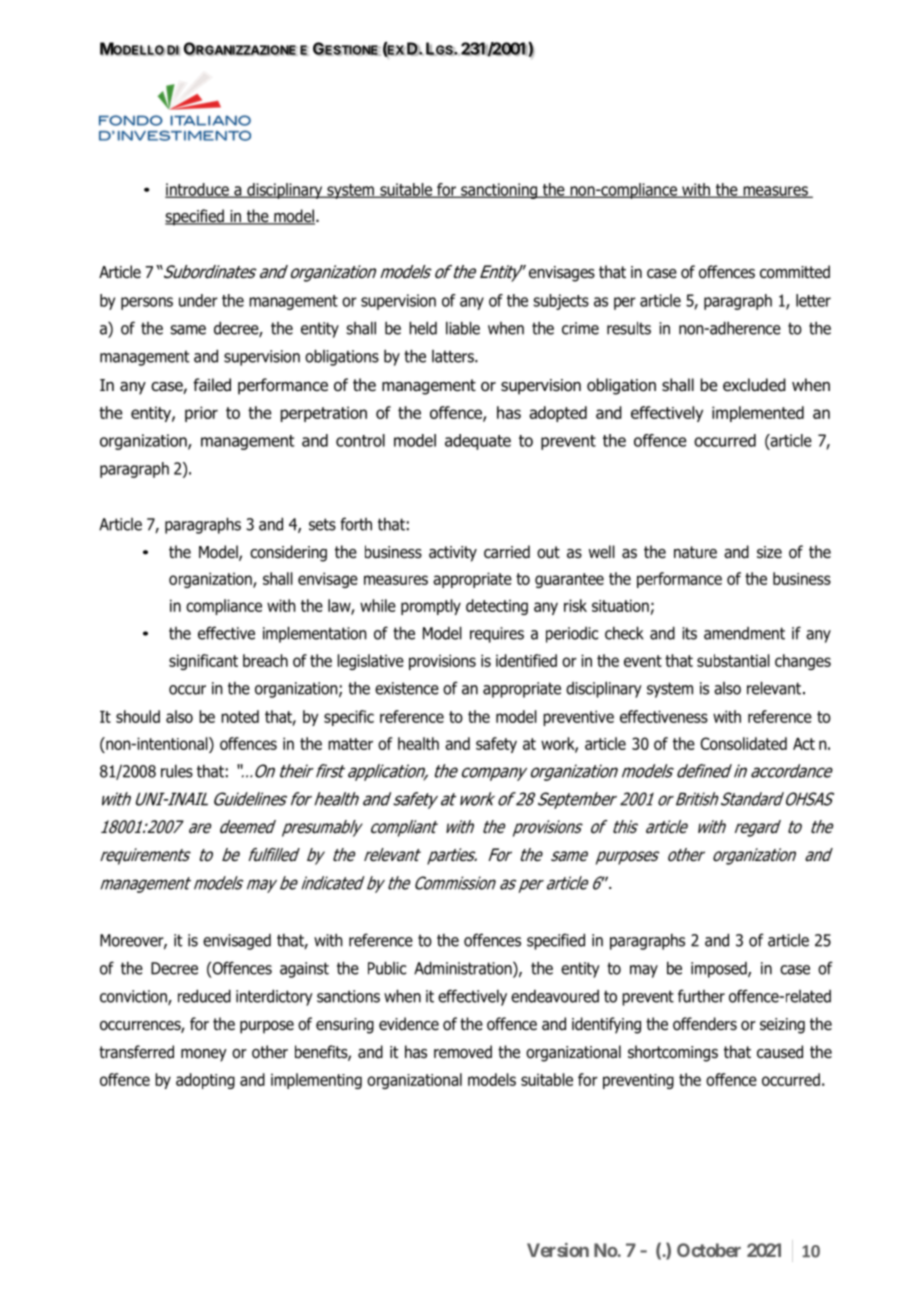 Image resolution: width=924 pixels, height=1307 pixels. What do you see at coordinates (795, 272) in the image?
I see `committed` at bounding box center [795, 272].
